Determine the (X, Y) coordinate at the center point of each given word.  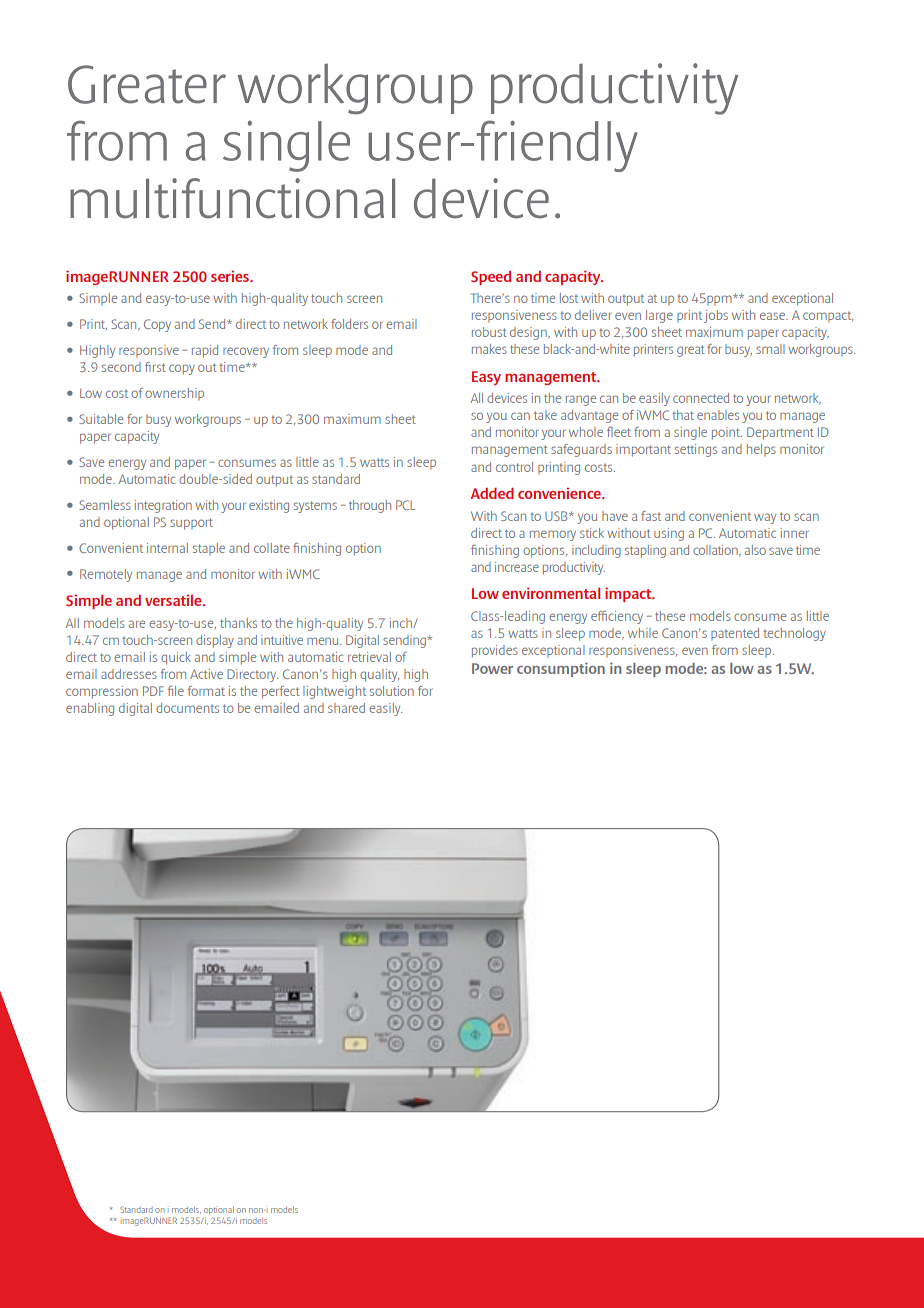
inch (402, 623)
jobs (716, 316)
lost (569, 298)
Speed (491, 277)
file (176, 691)
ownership (174, 394)
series (231, 276)
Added (492, 493)
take (545, 415)
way (765, 518)
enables (718, 415)
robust (489, 332)
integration (163, 506)
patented (735, 634)
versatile (174, 600)
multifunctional (232, 198)
